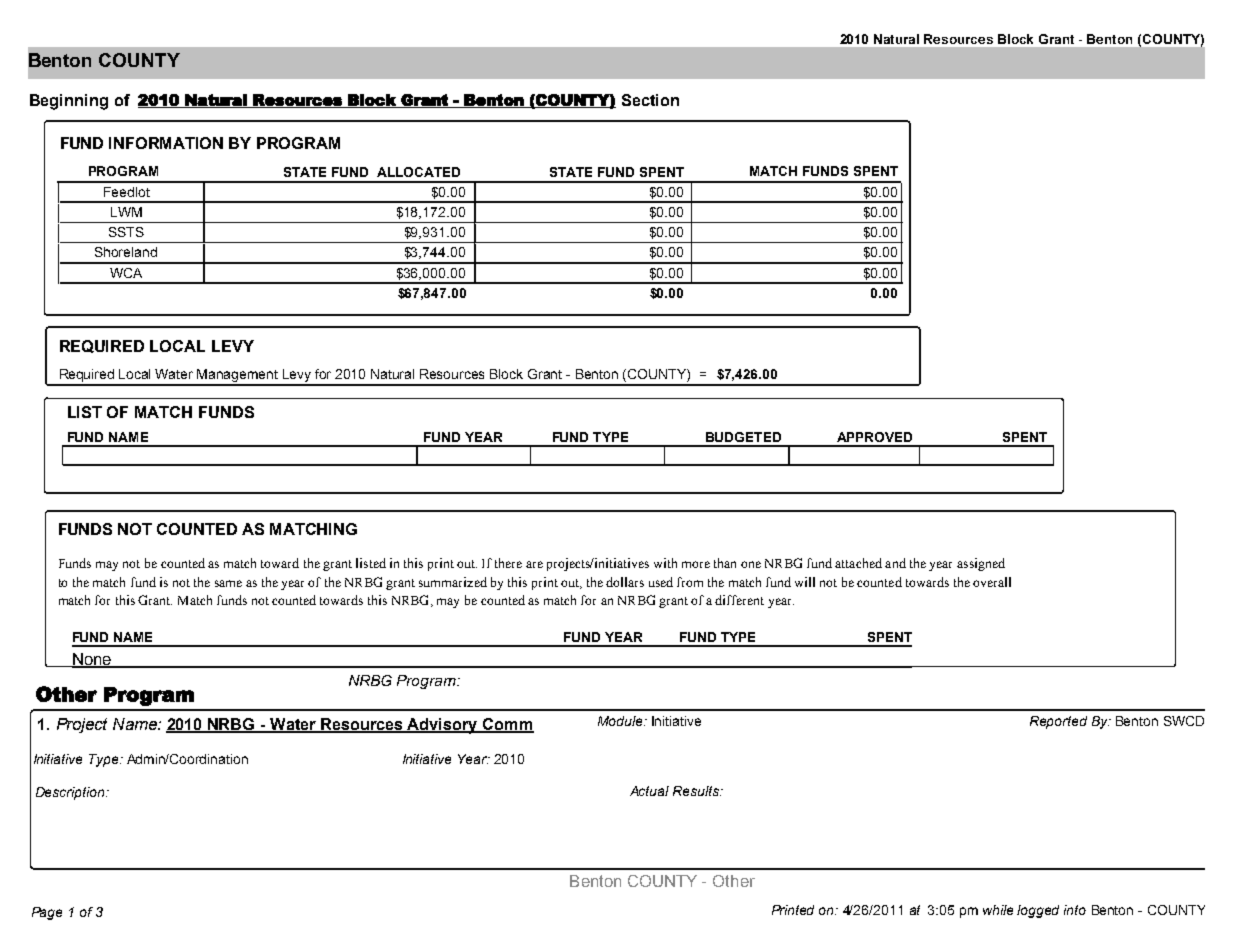 The height and width of the screenshot is (952, 1233). I want to click on None, so click(91, 660).
